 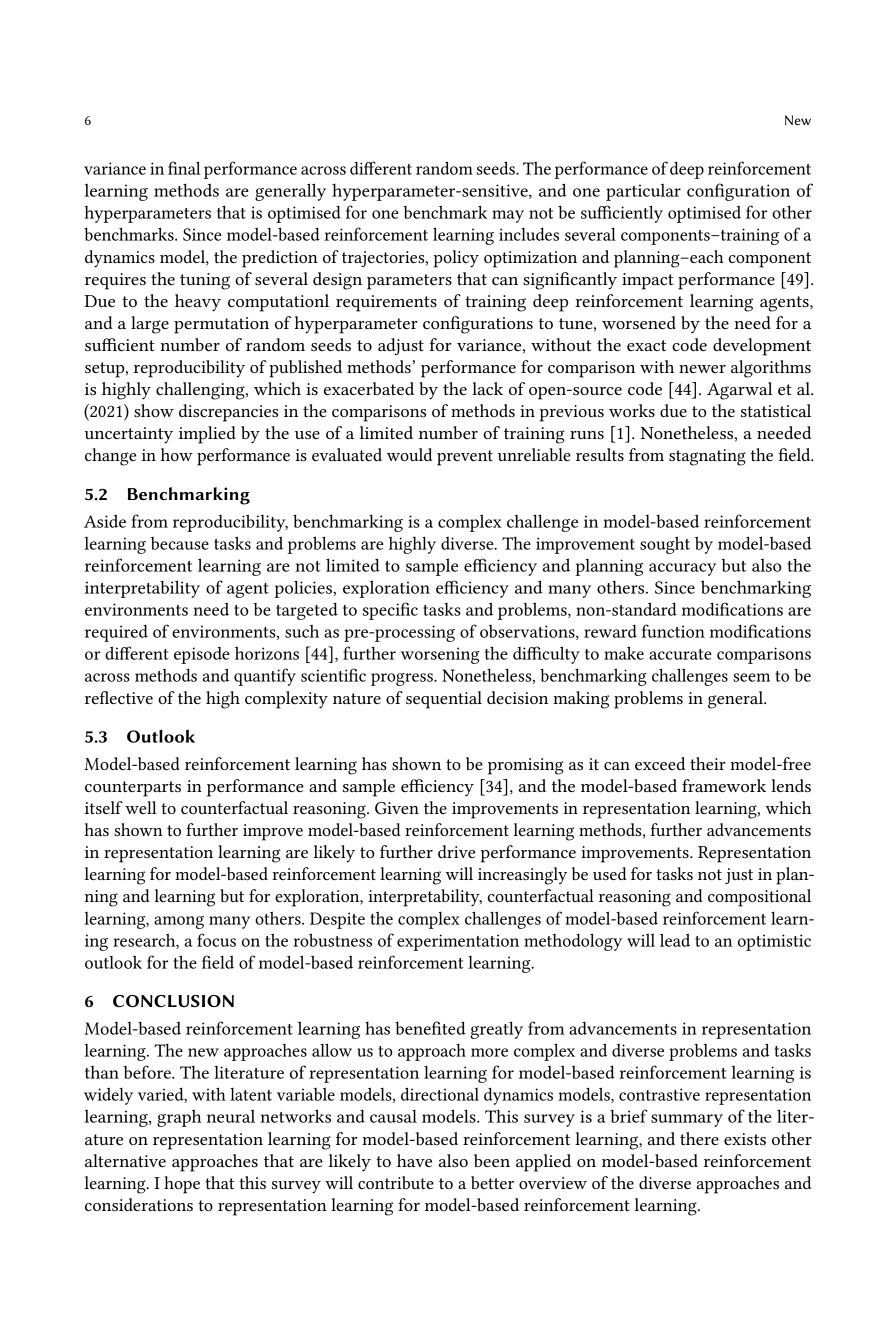 I want to click on final, so click(x=184, y=168).
